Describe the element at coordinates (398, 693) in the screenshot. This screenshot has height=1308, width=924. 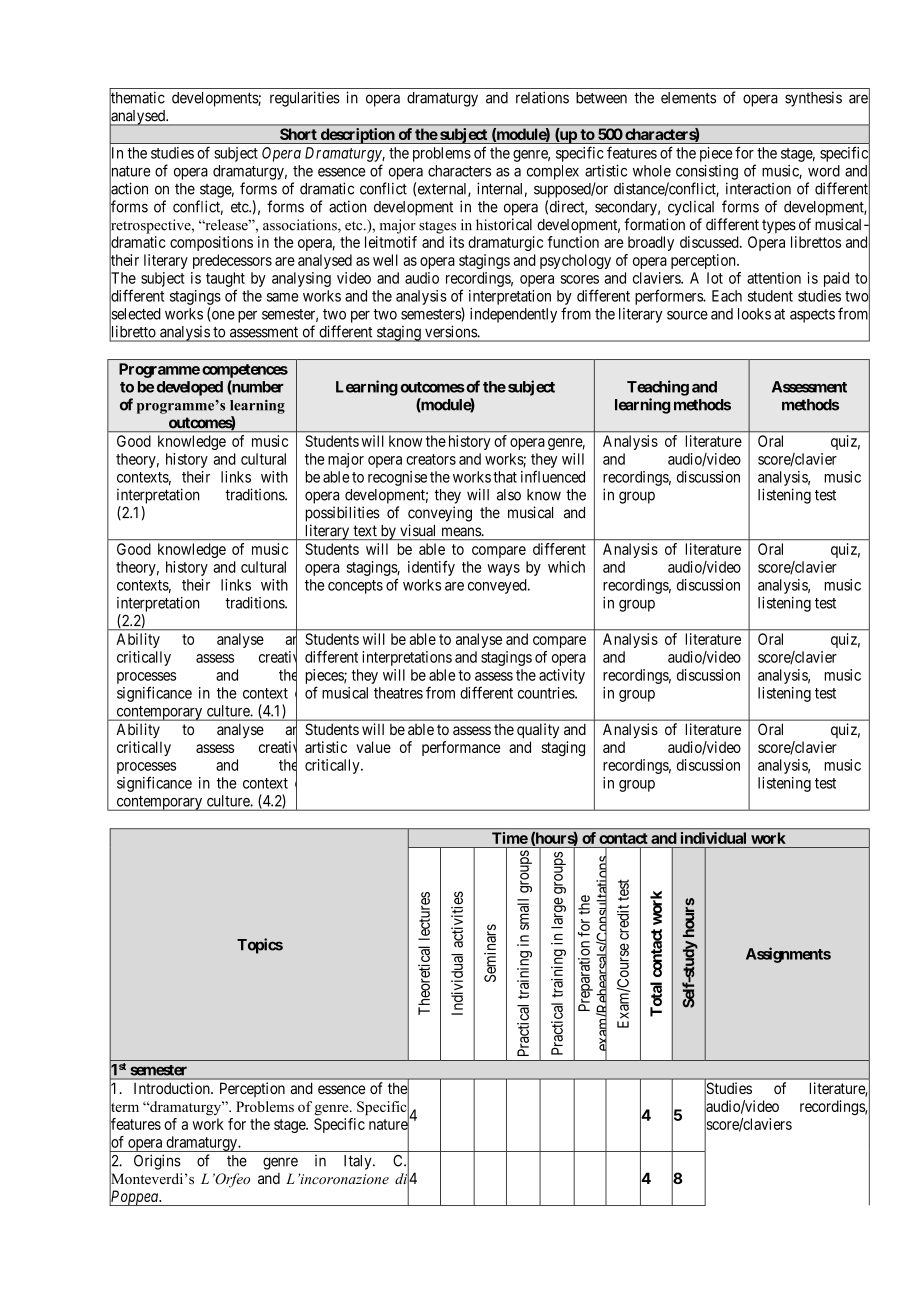
I see `theatres` at that location.
